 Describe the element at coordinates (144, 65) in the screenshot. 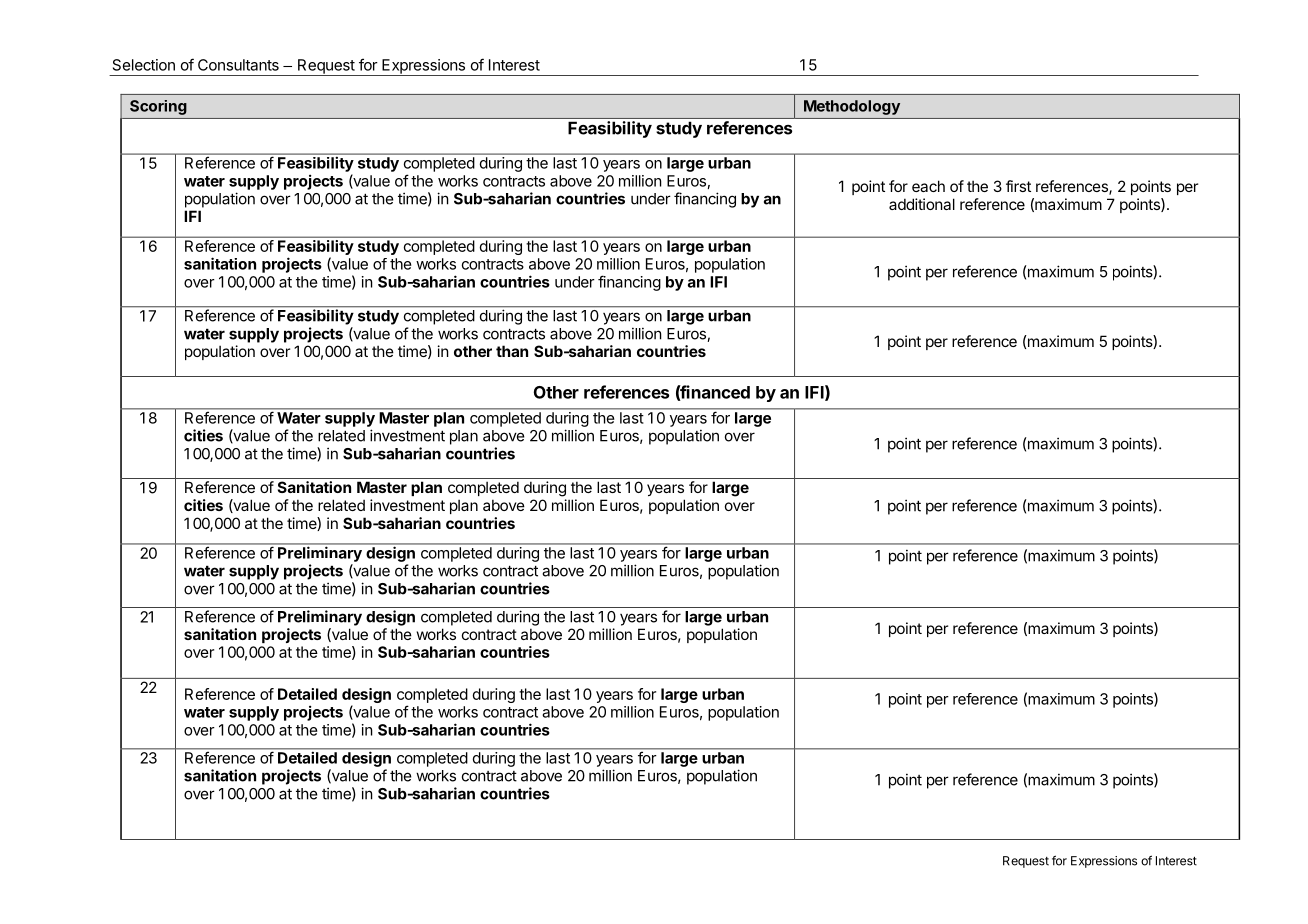

I see `Selection` at that location.
